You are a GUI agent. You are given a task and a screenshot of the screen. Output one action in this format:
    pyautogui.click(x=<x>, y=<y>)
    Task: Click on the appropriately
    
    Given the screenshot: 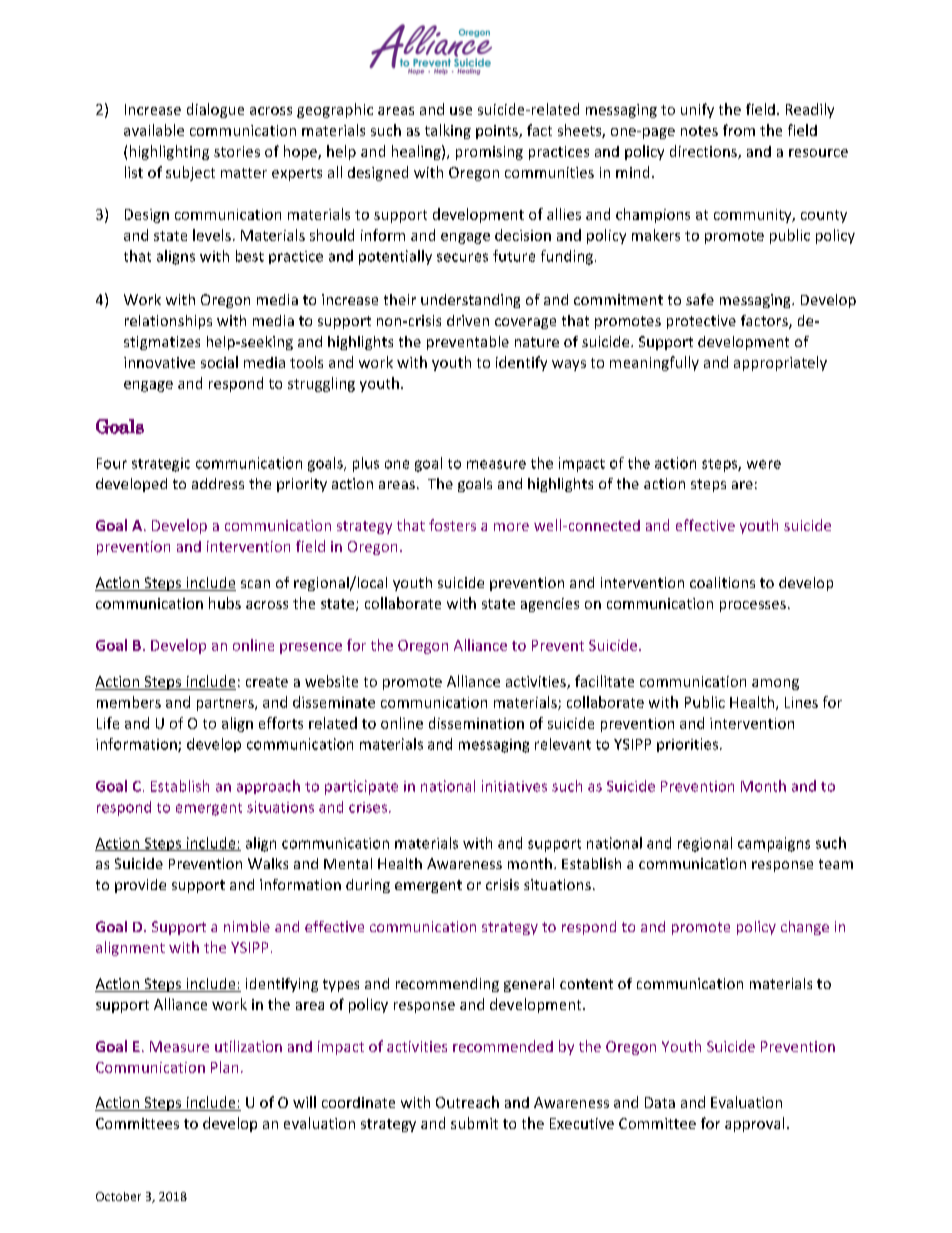 What is the action you would take?
    pyautogui.click(x=780, y=363)
